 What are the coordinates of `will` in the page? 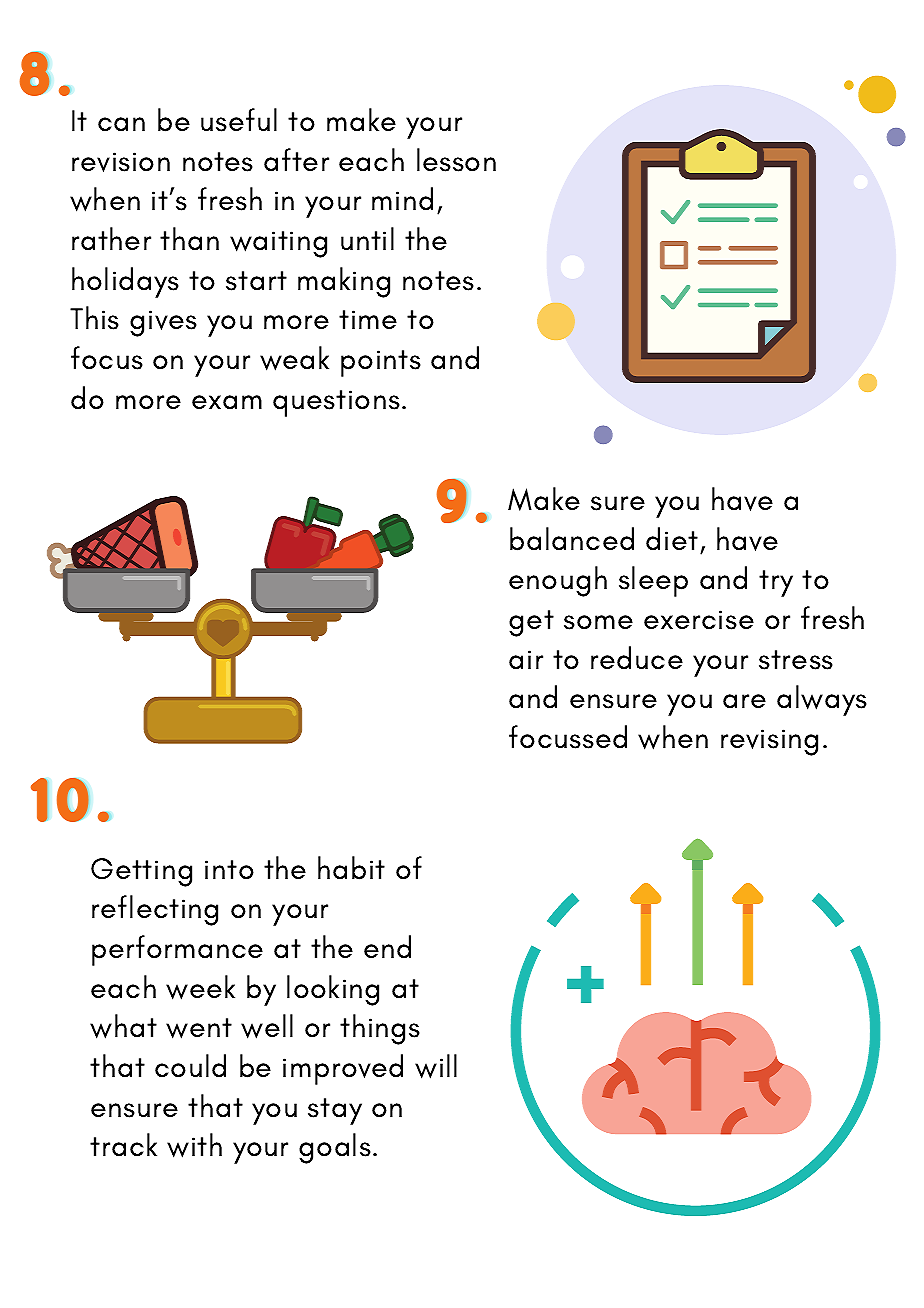 It's located at (436, 1066).
